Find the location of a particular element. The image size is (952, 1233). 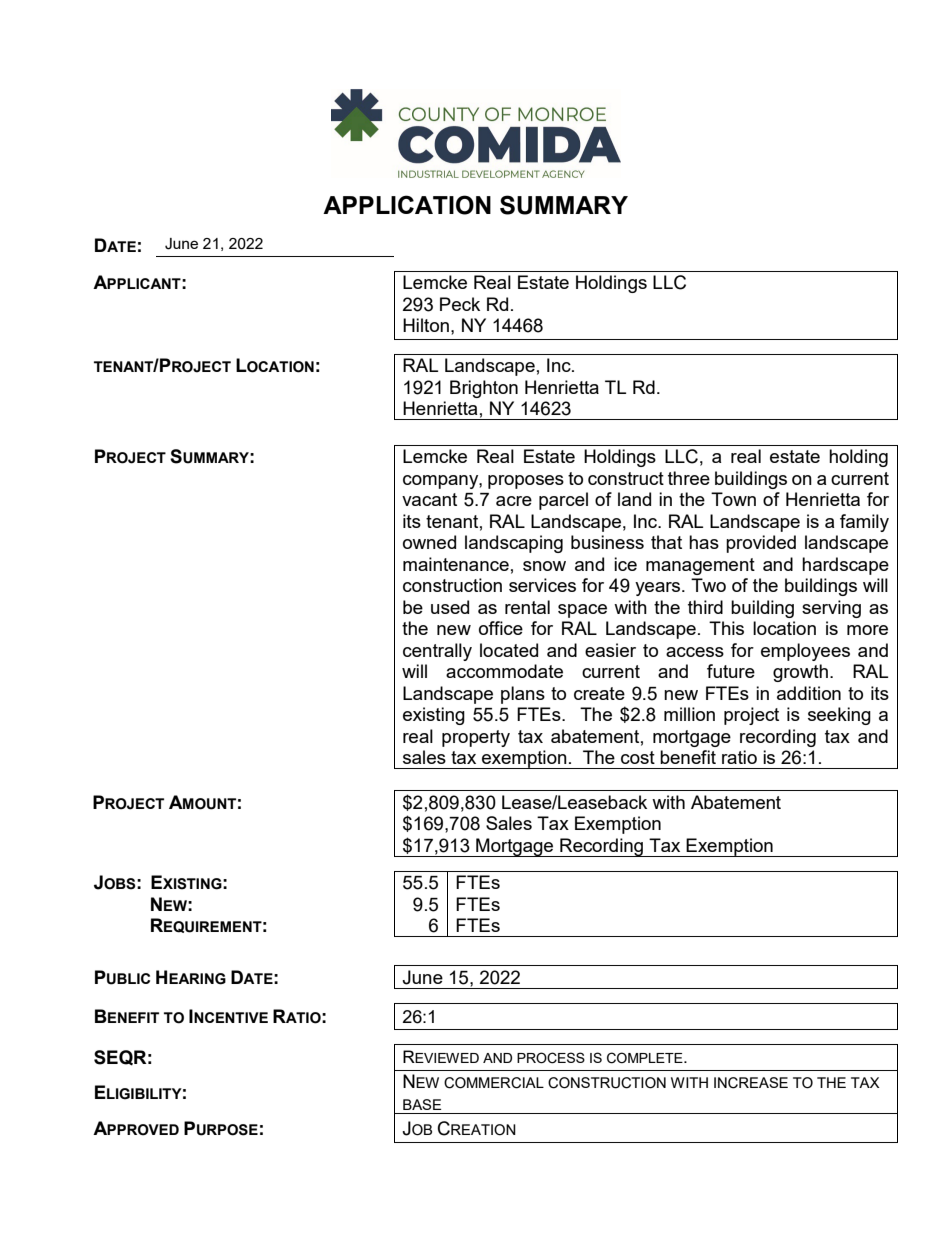

Peck is located at coordinates (460, 304).
